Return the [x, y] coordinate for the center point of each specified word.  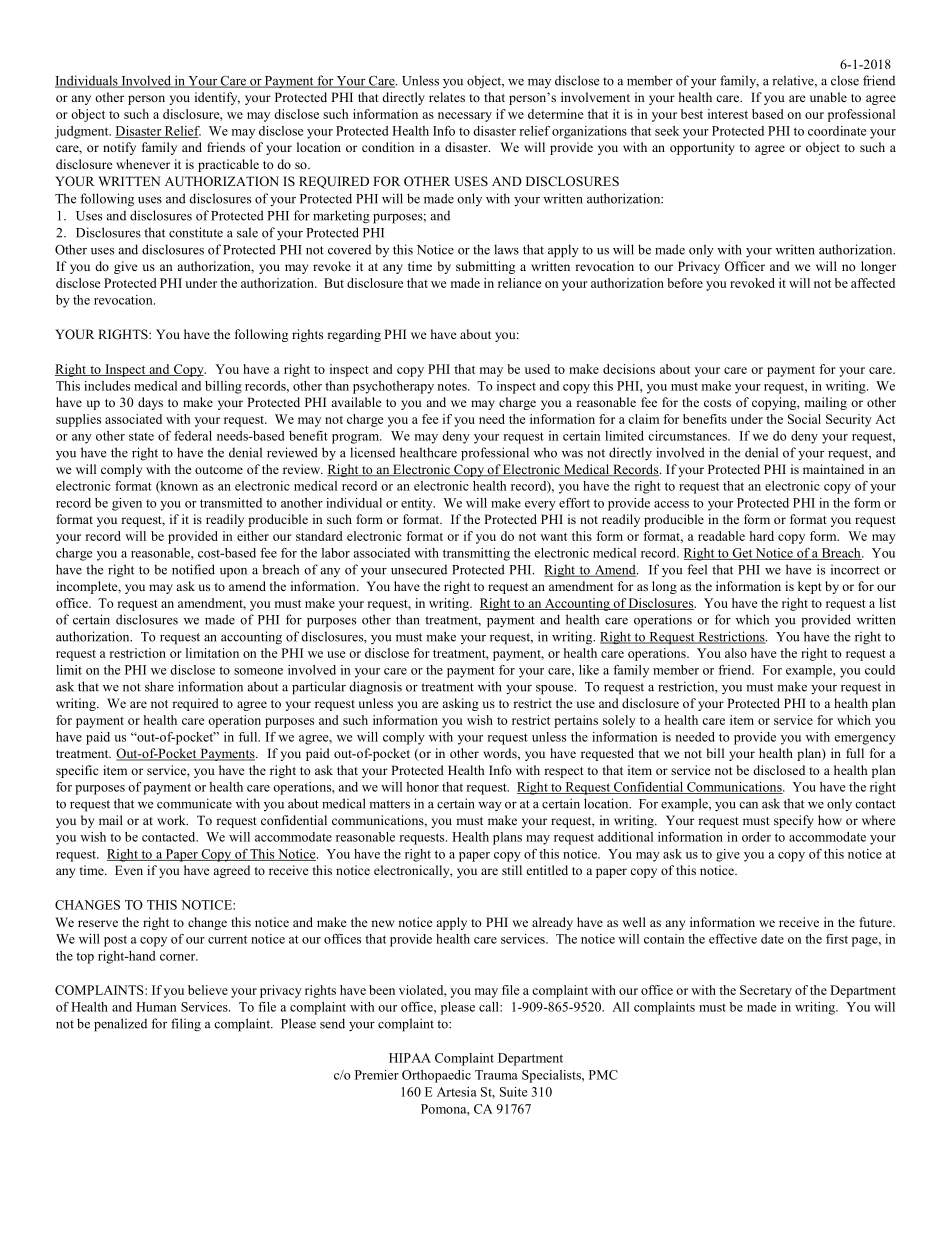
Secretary [766, 991]
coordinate [837, 131]
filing [186, 1025]
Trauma [496, 1075]
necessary [465, 117]
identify [217, 98]
